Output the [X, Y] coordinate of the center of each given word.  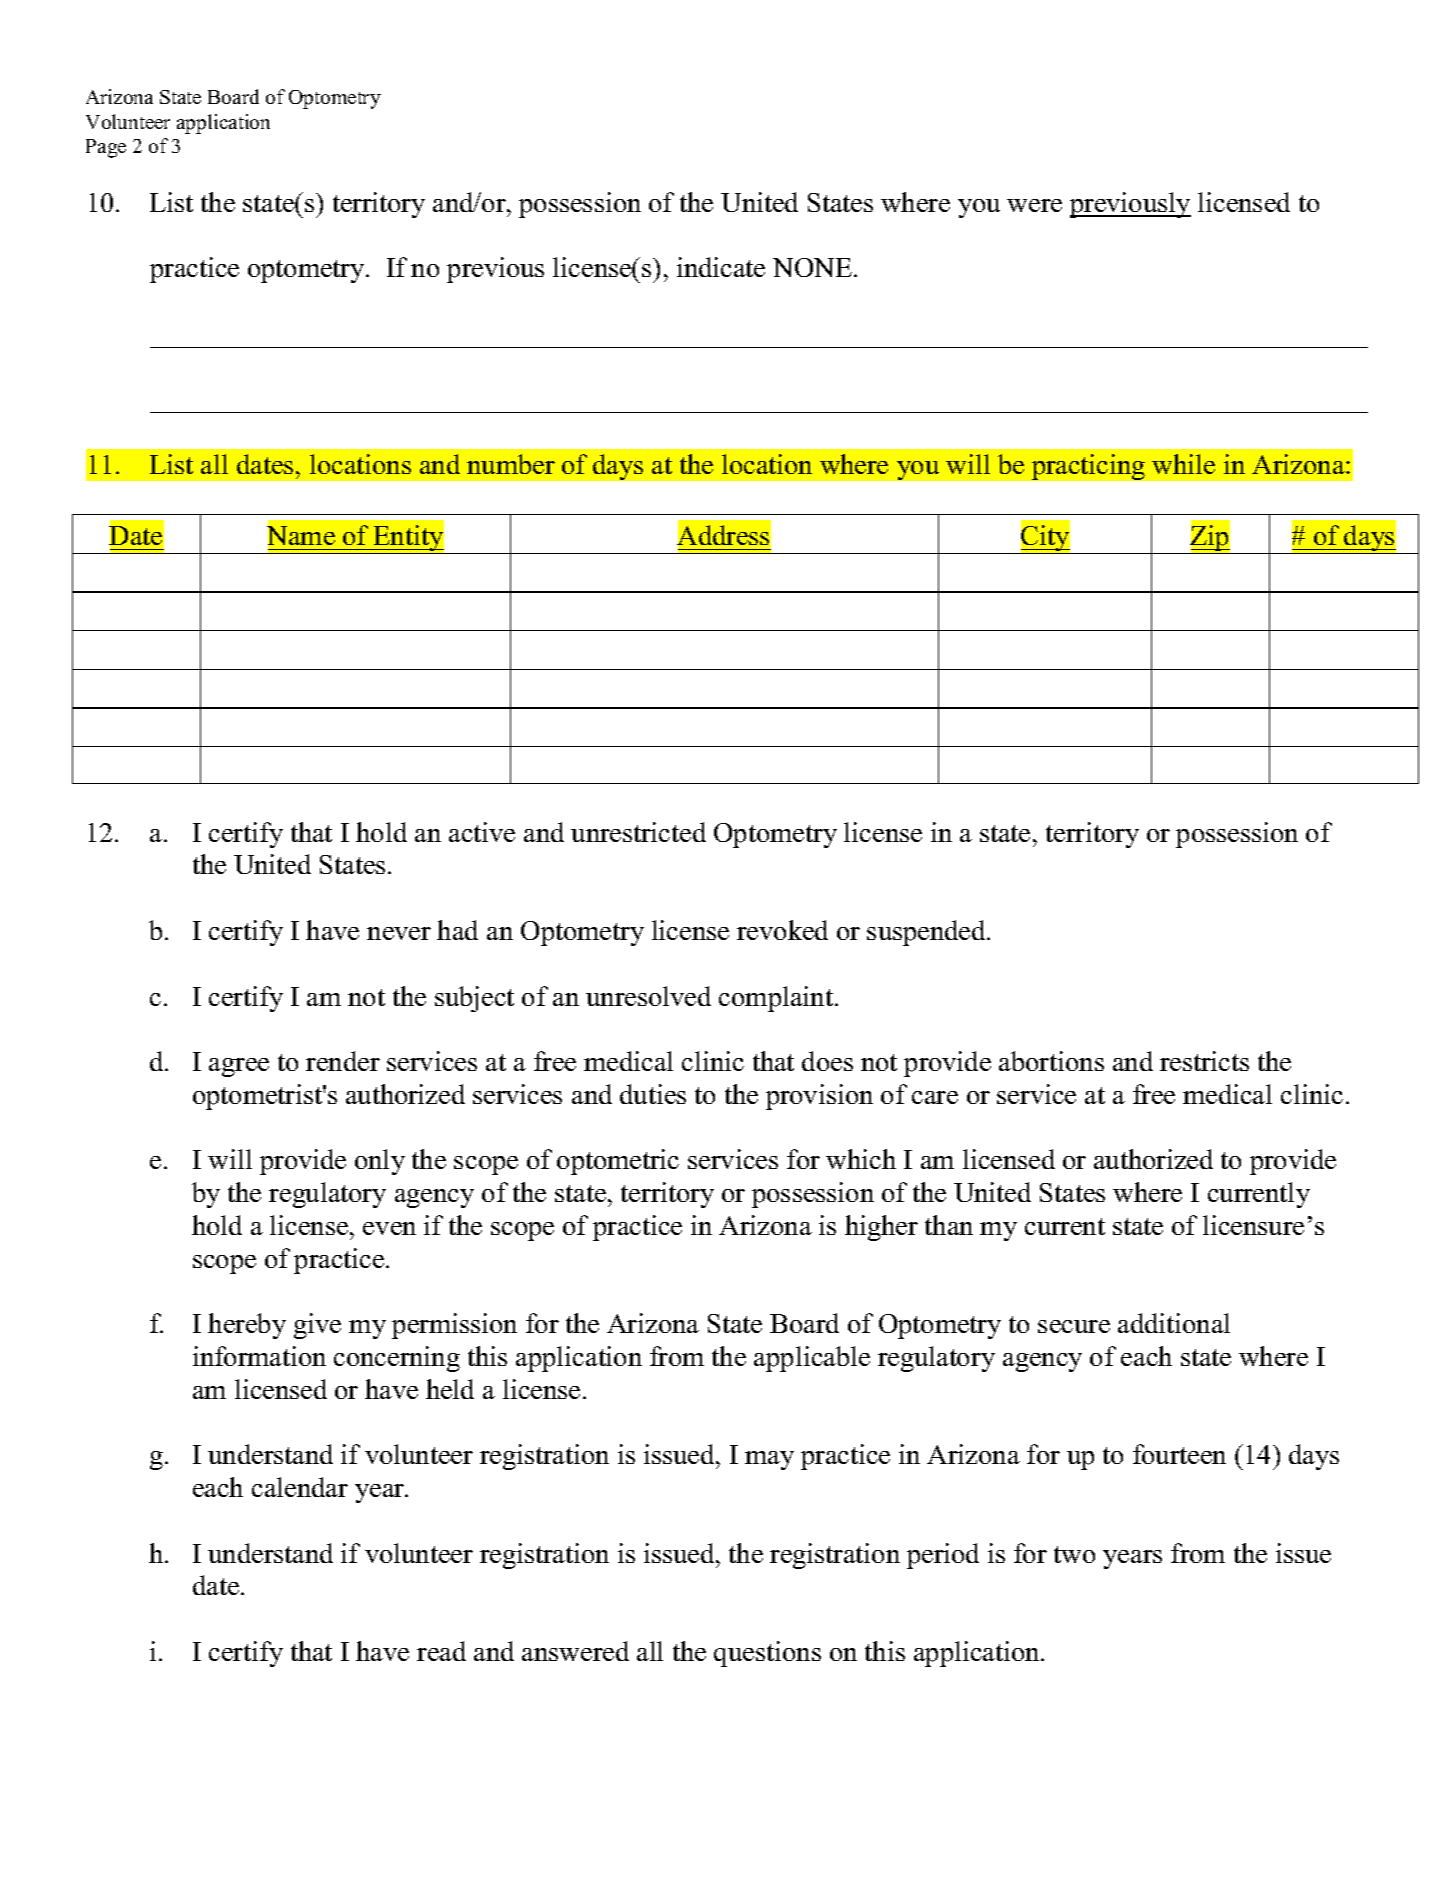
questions [767, 1654]
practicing [1088, 467]
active [482, 832]
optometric [618, 1162]
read [441, 1651]
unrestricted [638, 832]
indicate [721, 267]
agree [239, 1067]
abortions [1051, 1061]
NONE [814, 267]
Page [106, 148]
